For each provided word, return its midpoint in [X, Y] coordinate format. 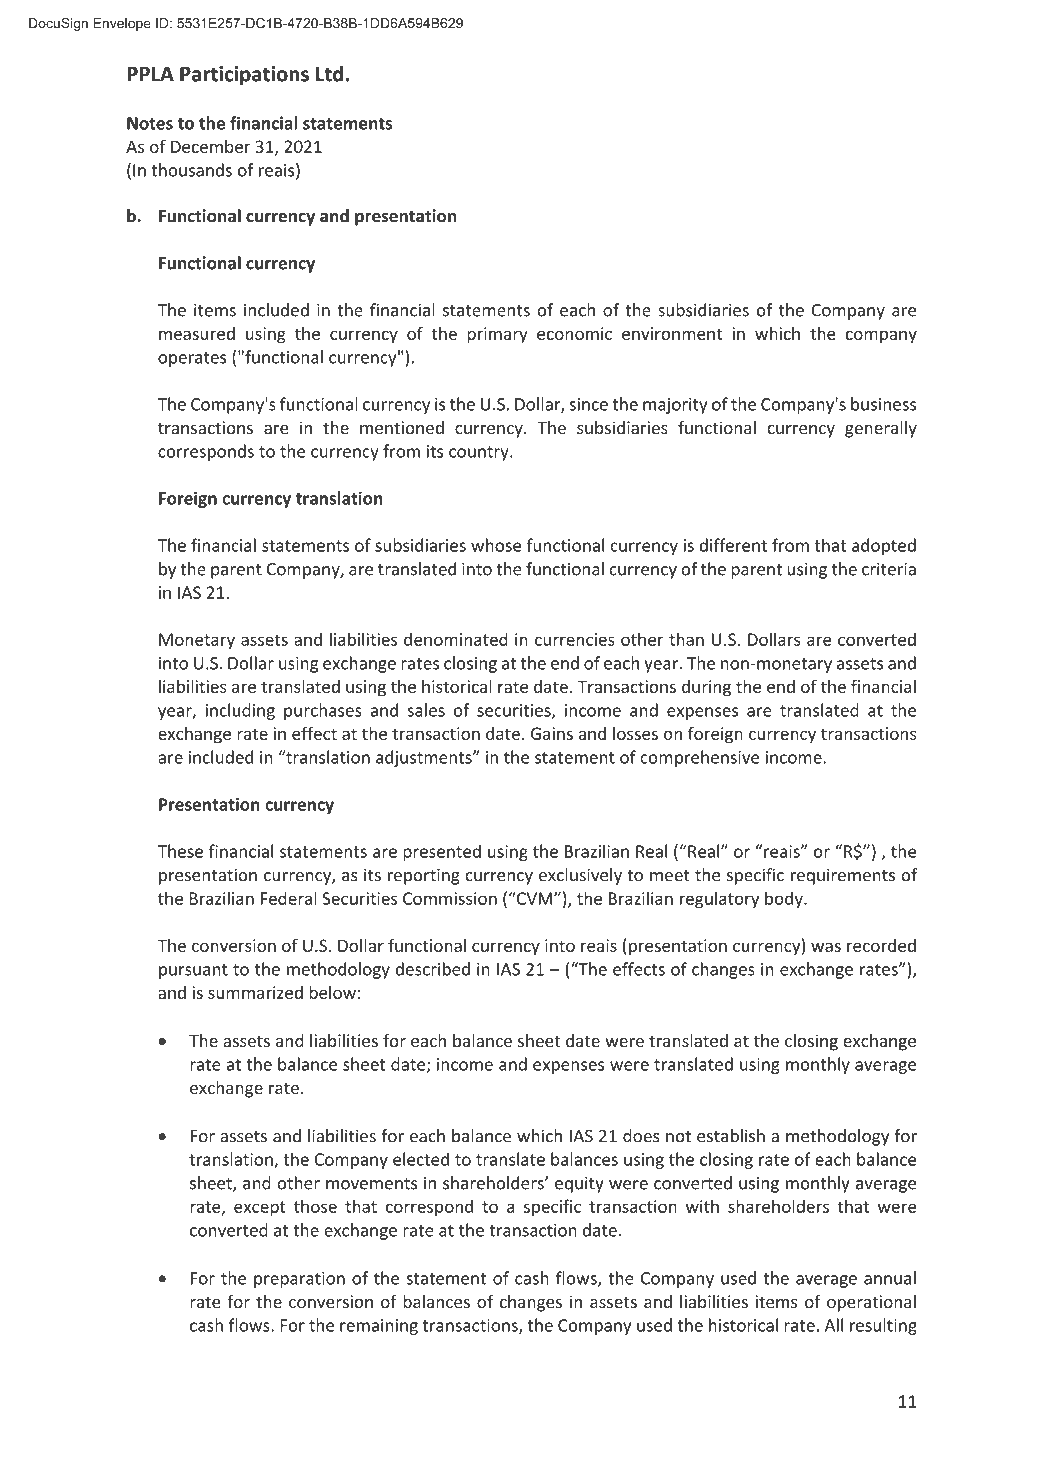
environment [672, 333]
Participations [244, 76]
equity [579, 1185]
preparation [299, 1280]
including [240, 711]
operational [871, 1303]
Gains [552, 733]
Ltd [329, 73]
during [706, 688]
